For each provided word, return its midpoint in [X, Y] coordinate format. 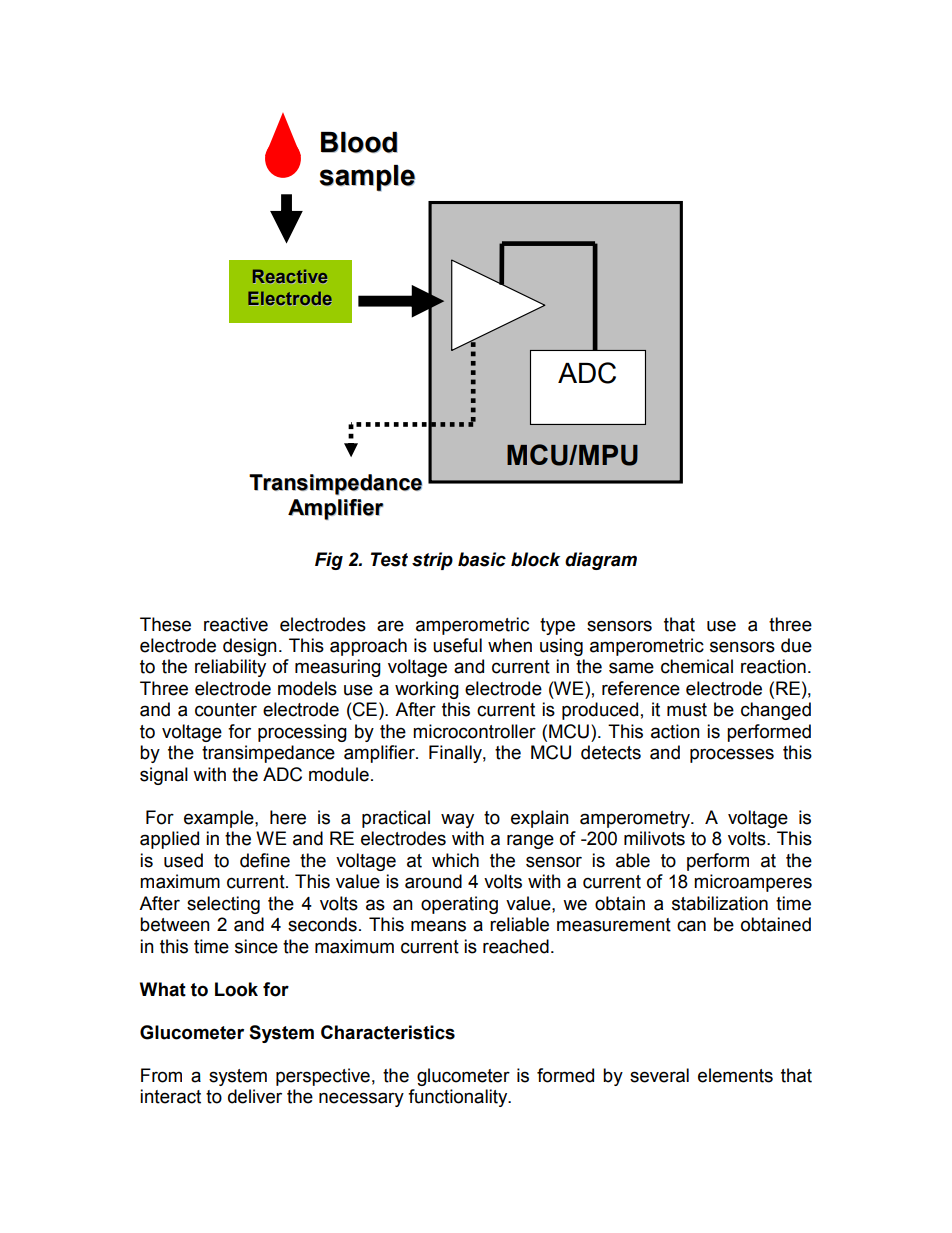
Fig [329, 561]
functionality [459, 1098]
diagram [601, 561]
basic [482, 559]
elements [735, 1075]
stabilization [720, 903]
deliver [255, 1096]
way [457, 820]
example [220, 819]
